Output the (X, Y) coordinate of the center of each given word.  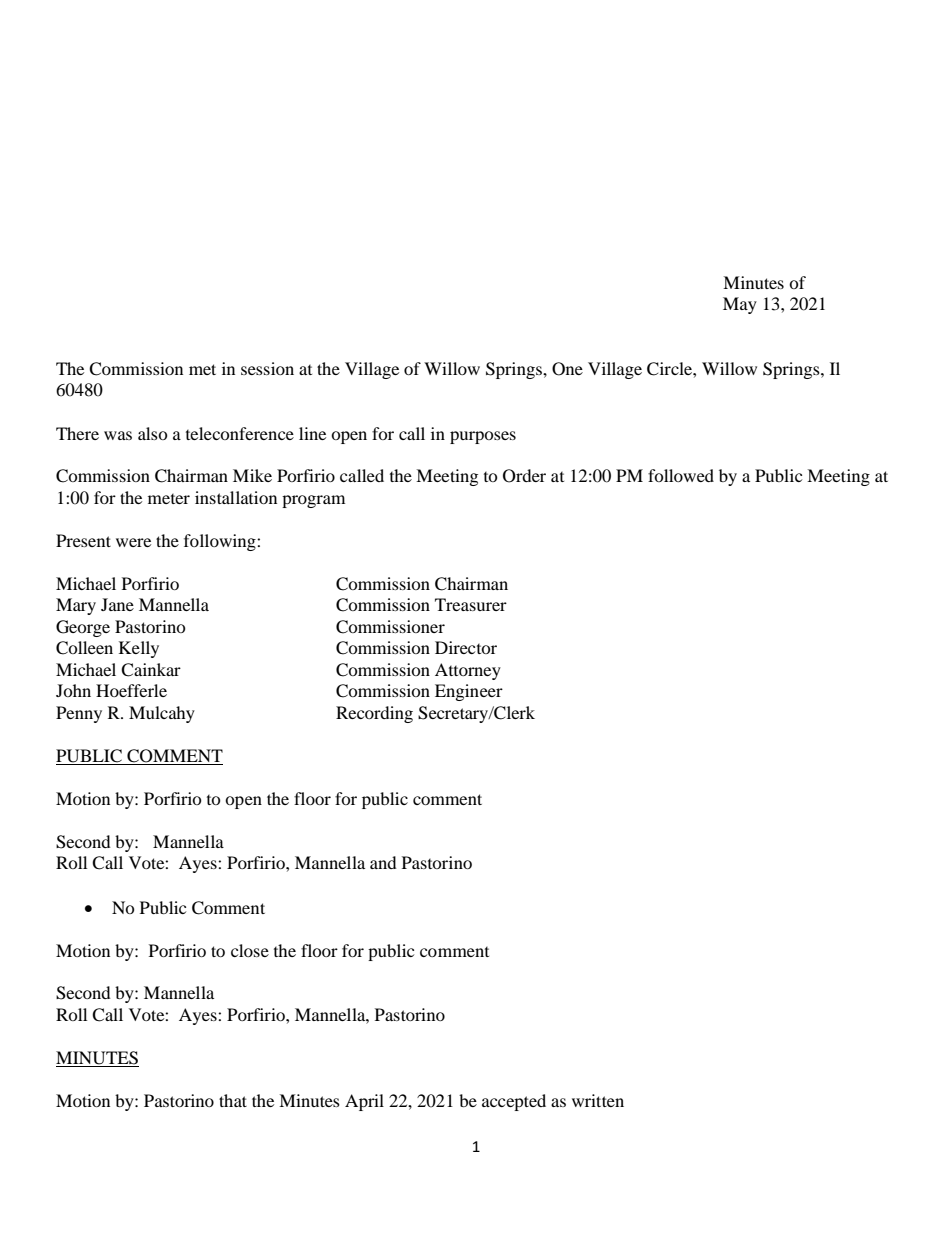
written (598, 1100)
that (233, 1100)
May (740, 305)
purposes (483, 437)
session (267, 368)
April (364, 1102)
